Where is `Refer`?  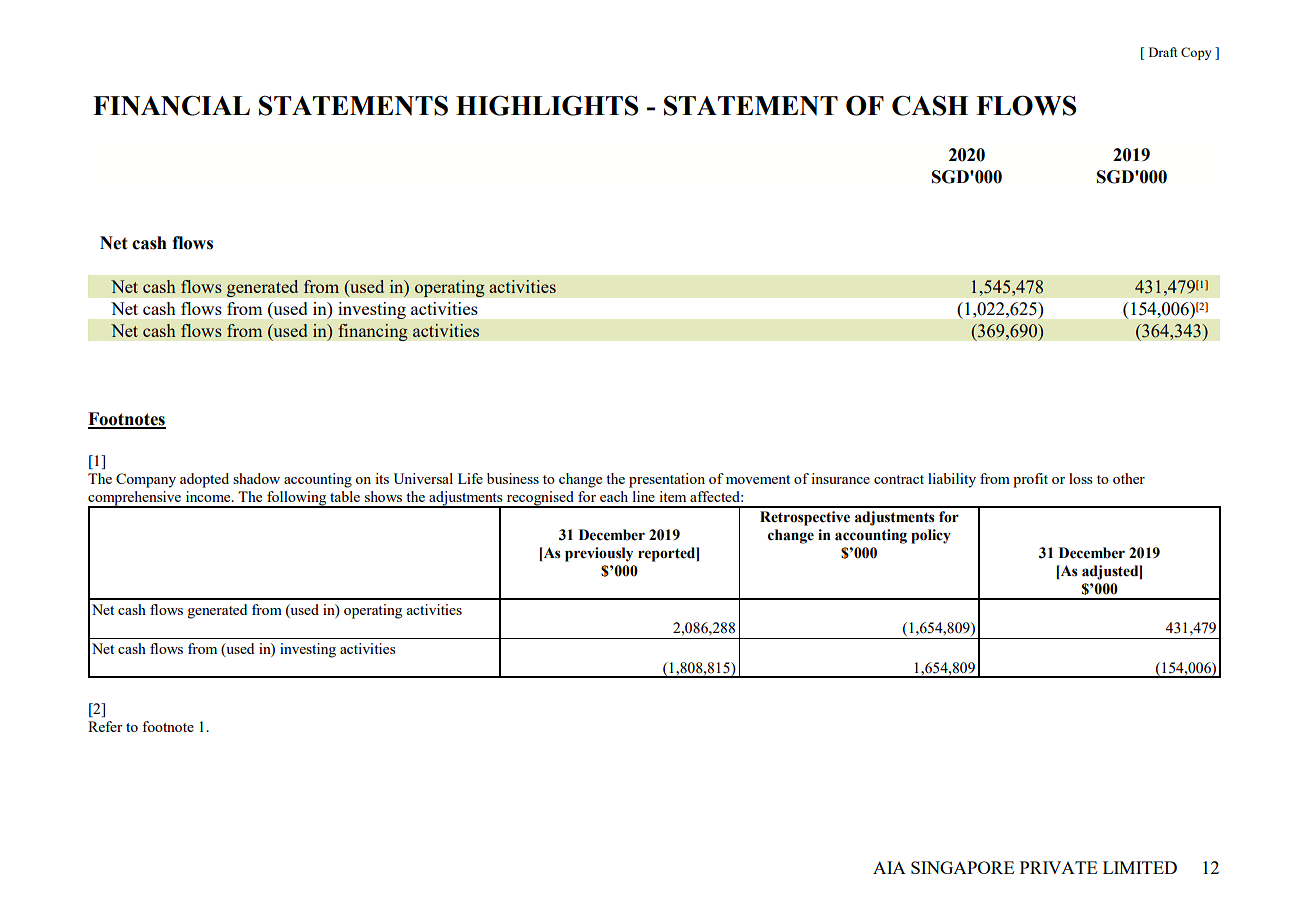
Refer is located at coordinates (105, 726).
